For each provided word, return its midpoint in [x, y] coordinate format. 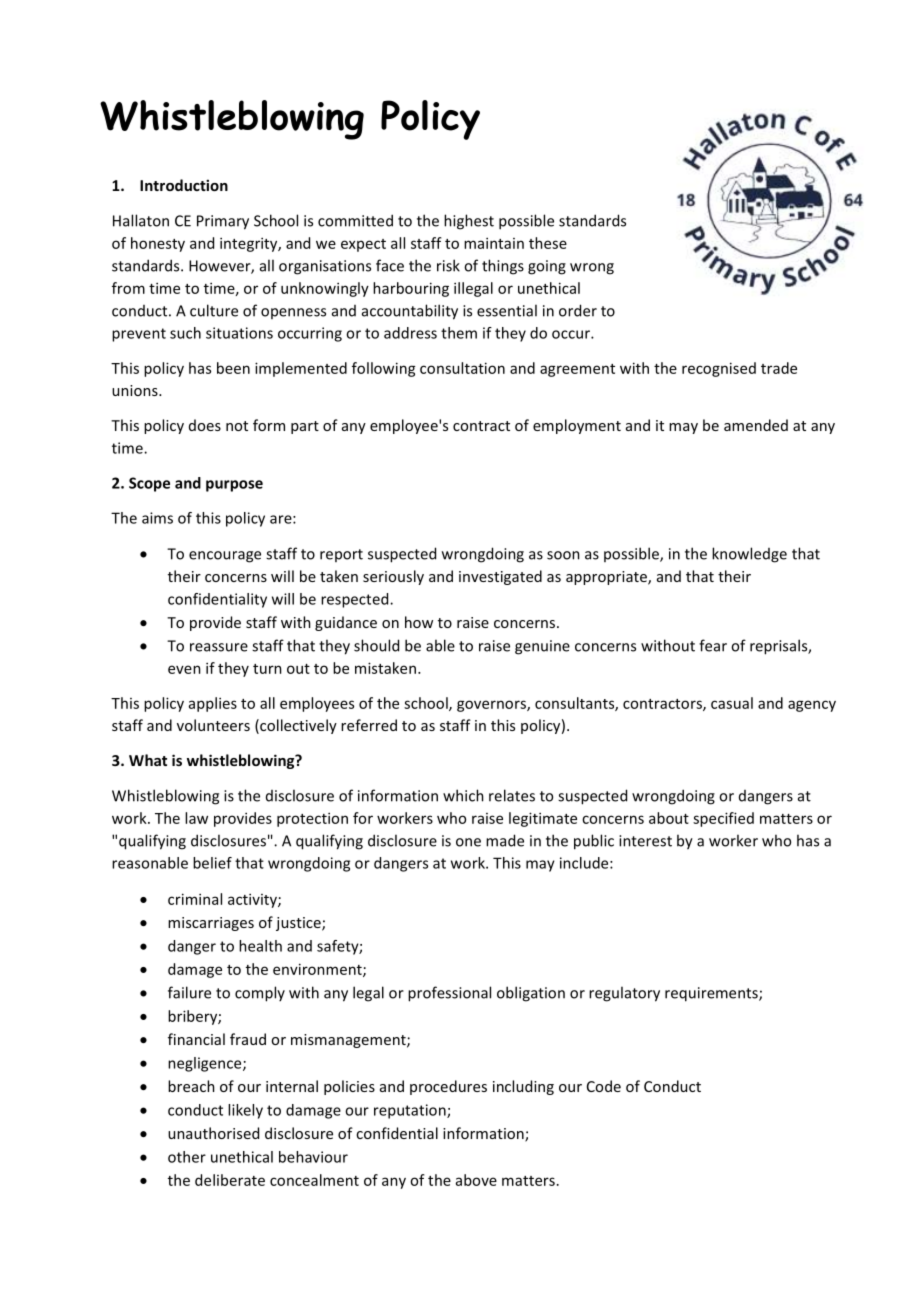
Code [604, 1086]
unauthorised [213, 1133]
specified [723, 819]
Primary [223, 222]
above [476, 1180]
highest [469, 222]
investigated [500, 577]
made [505, 840]
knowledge [749, 555]
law [196, 818]
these [548, 243]
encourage [225, 557]
